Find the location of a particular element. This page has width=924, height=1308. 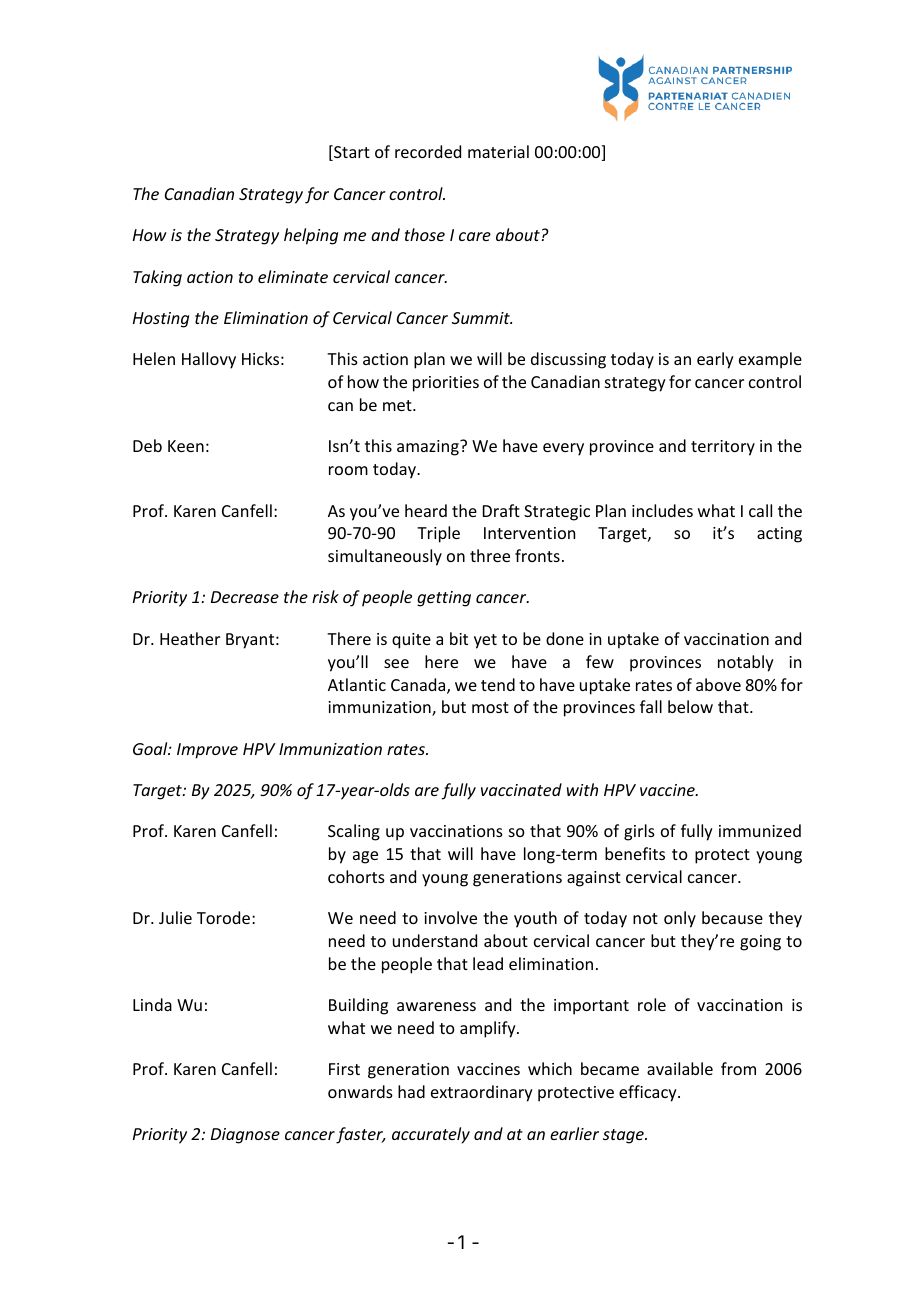

immunized is located at coordinates (760, 830).
